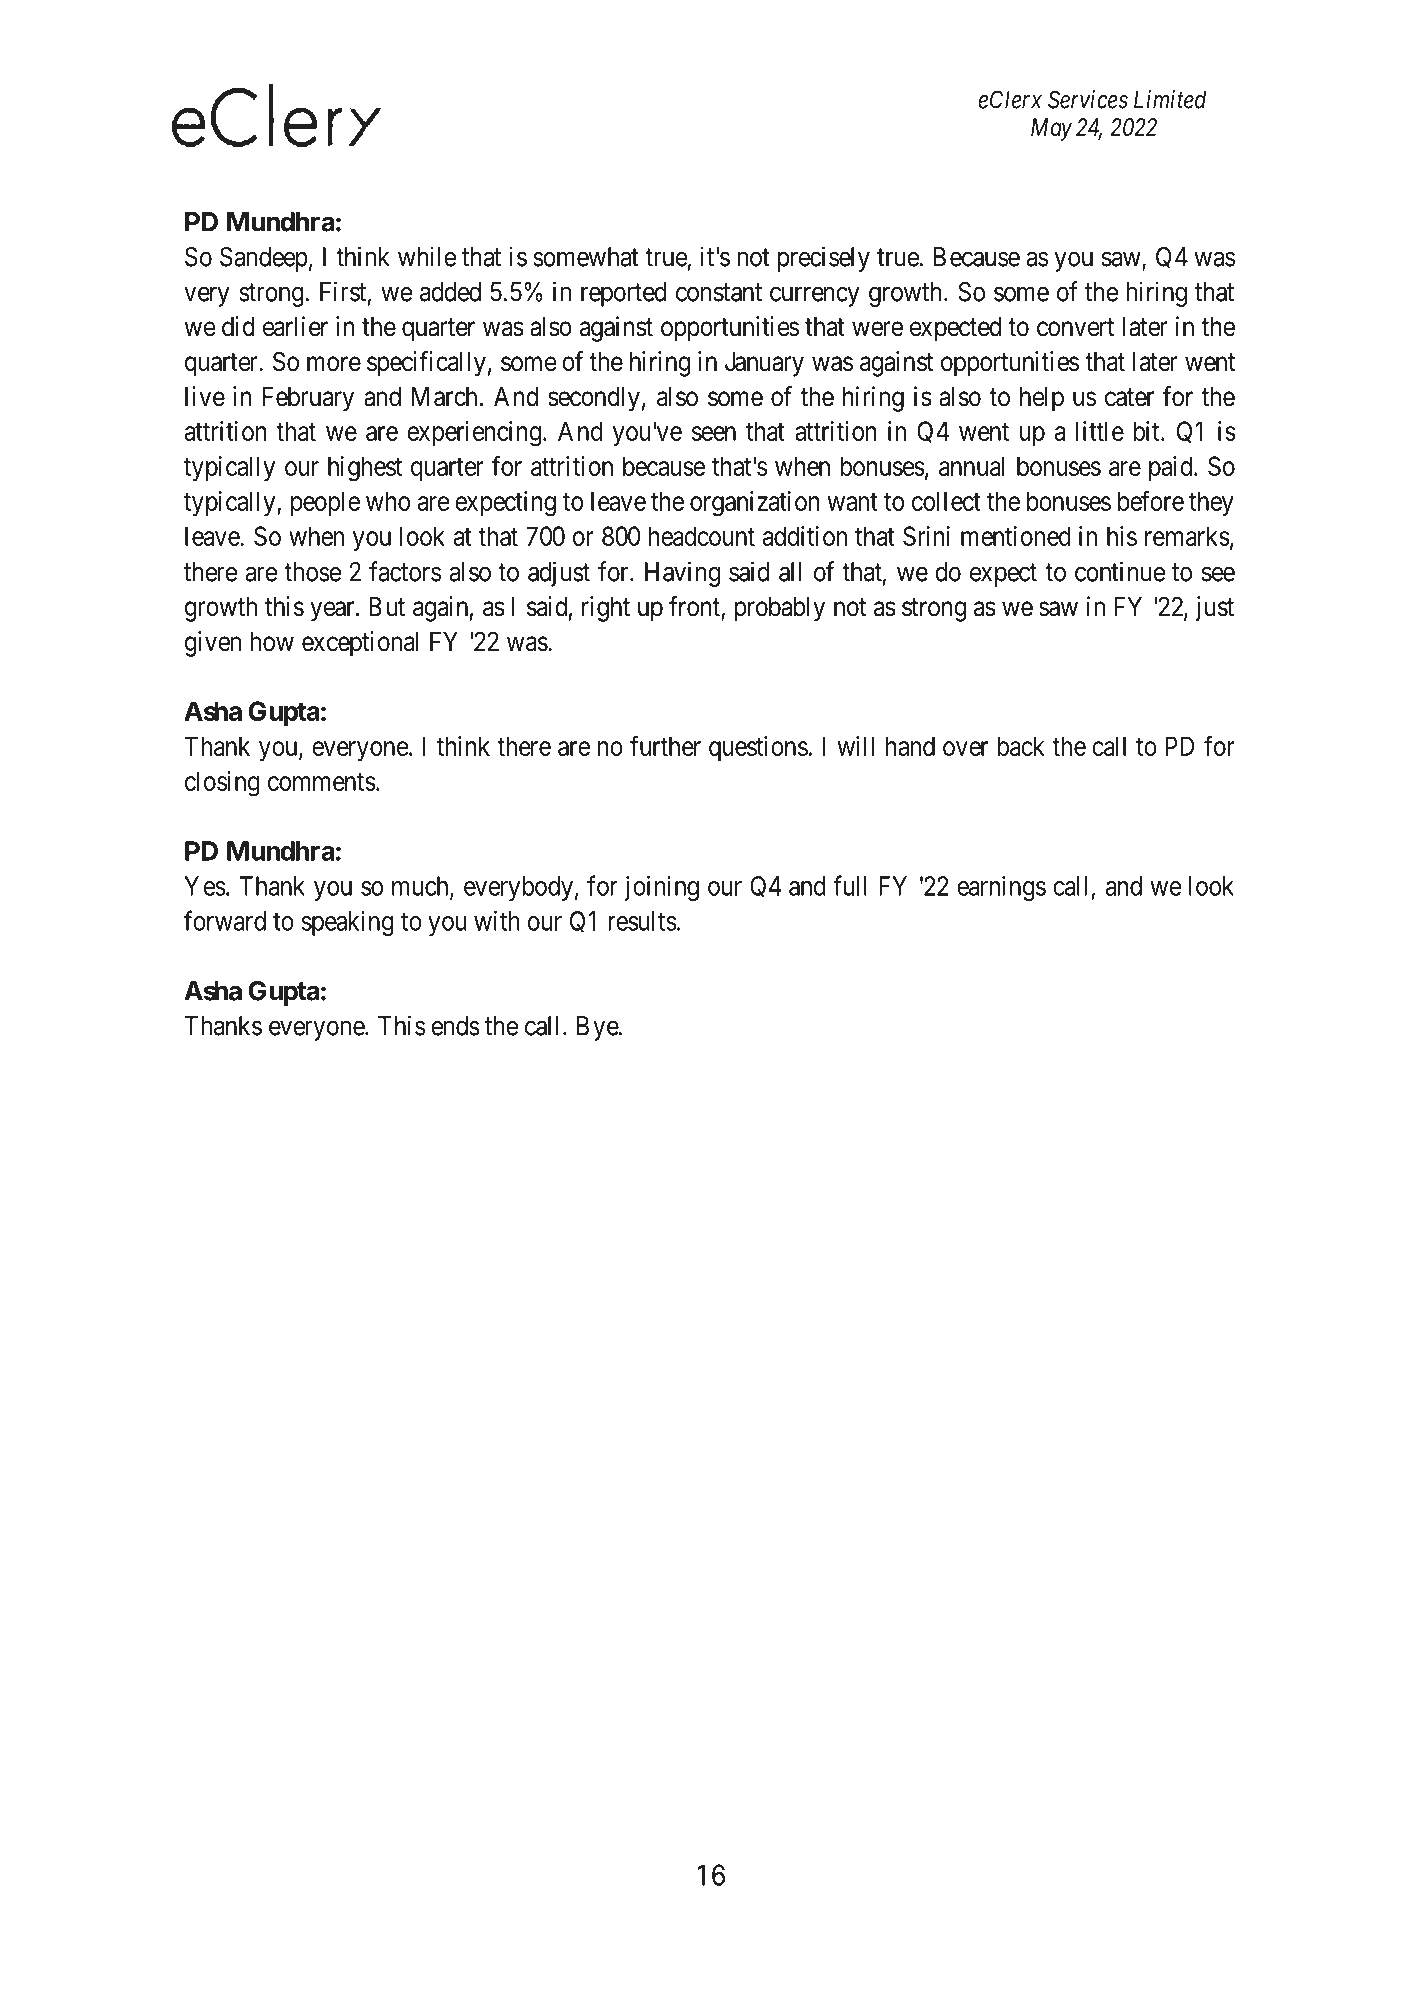 The image size is (1420, 2008). What do you see at coordinates (598, 1028) in the screenshot?
I see `Bye` at bounding box center [598, 1028].
